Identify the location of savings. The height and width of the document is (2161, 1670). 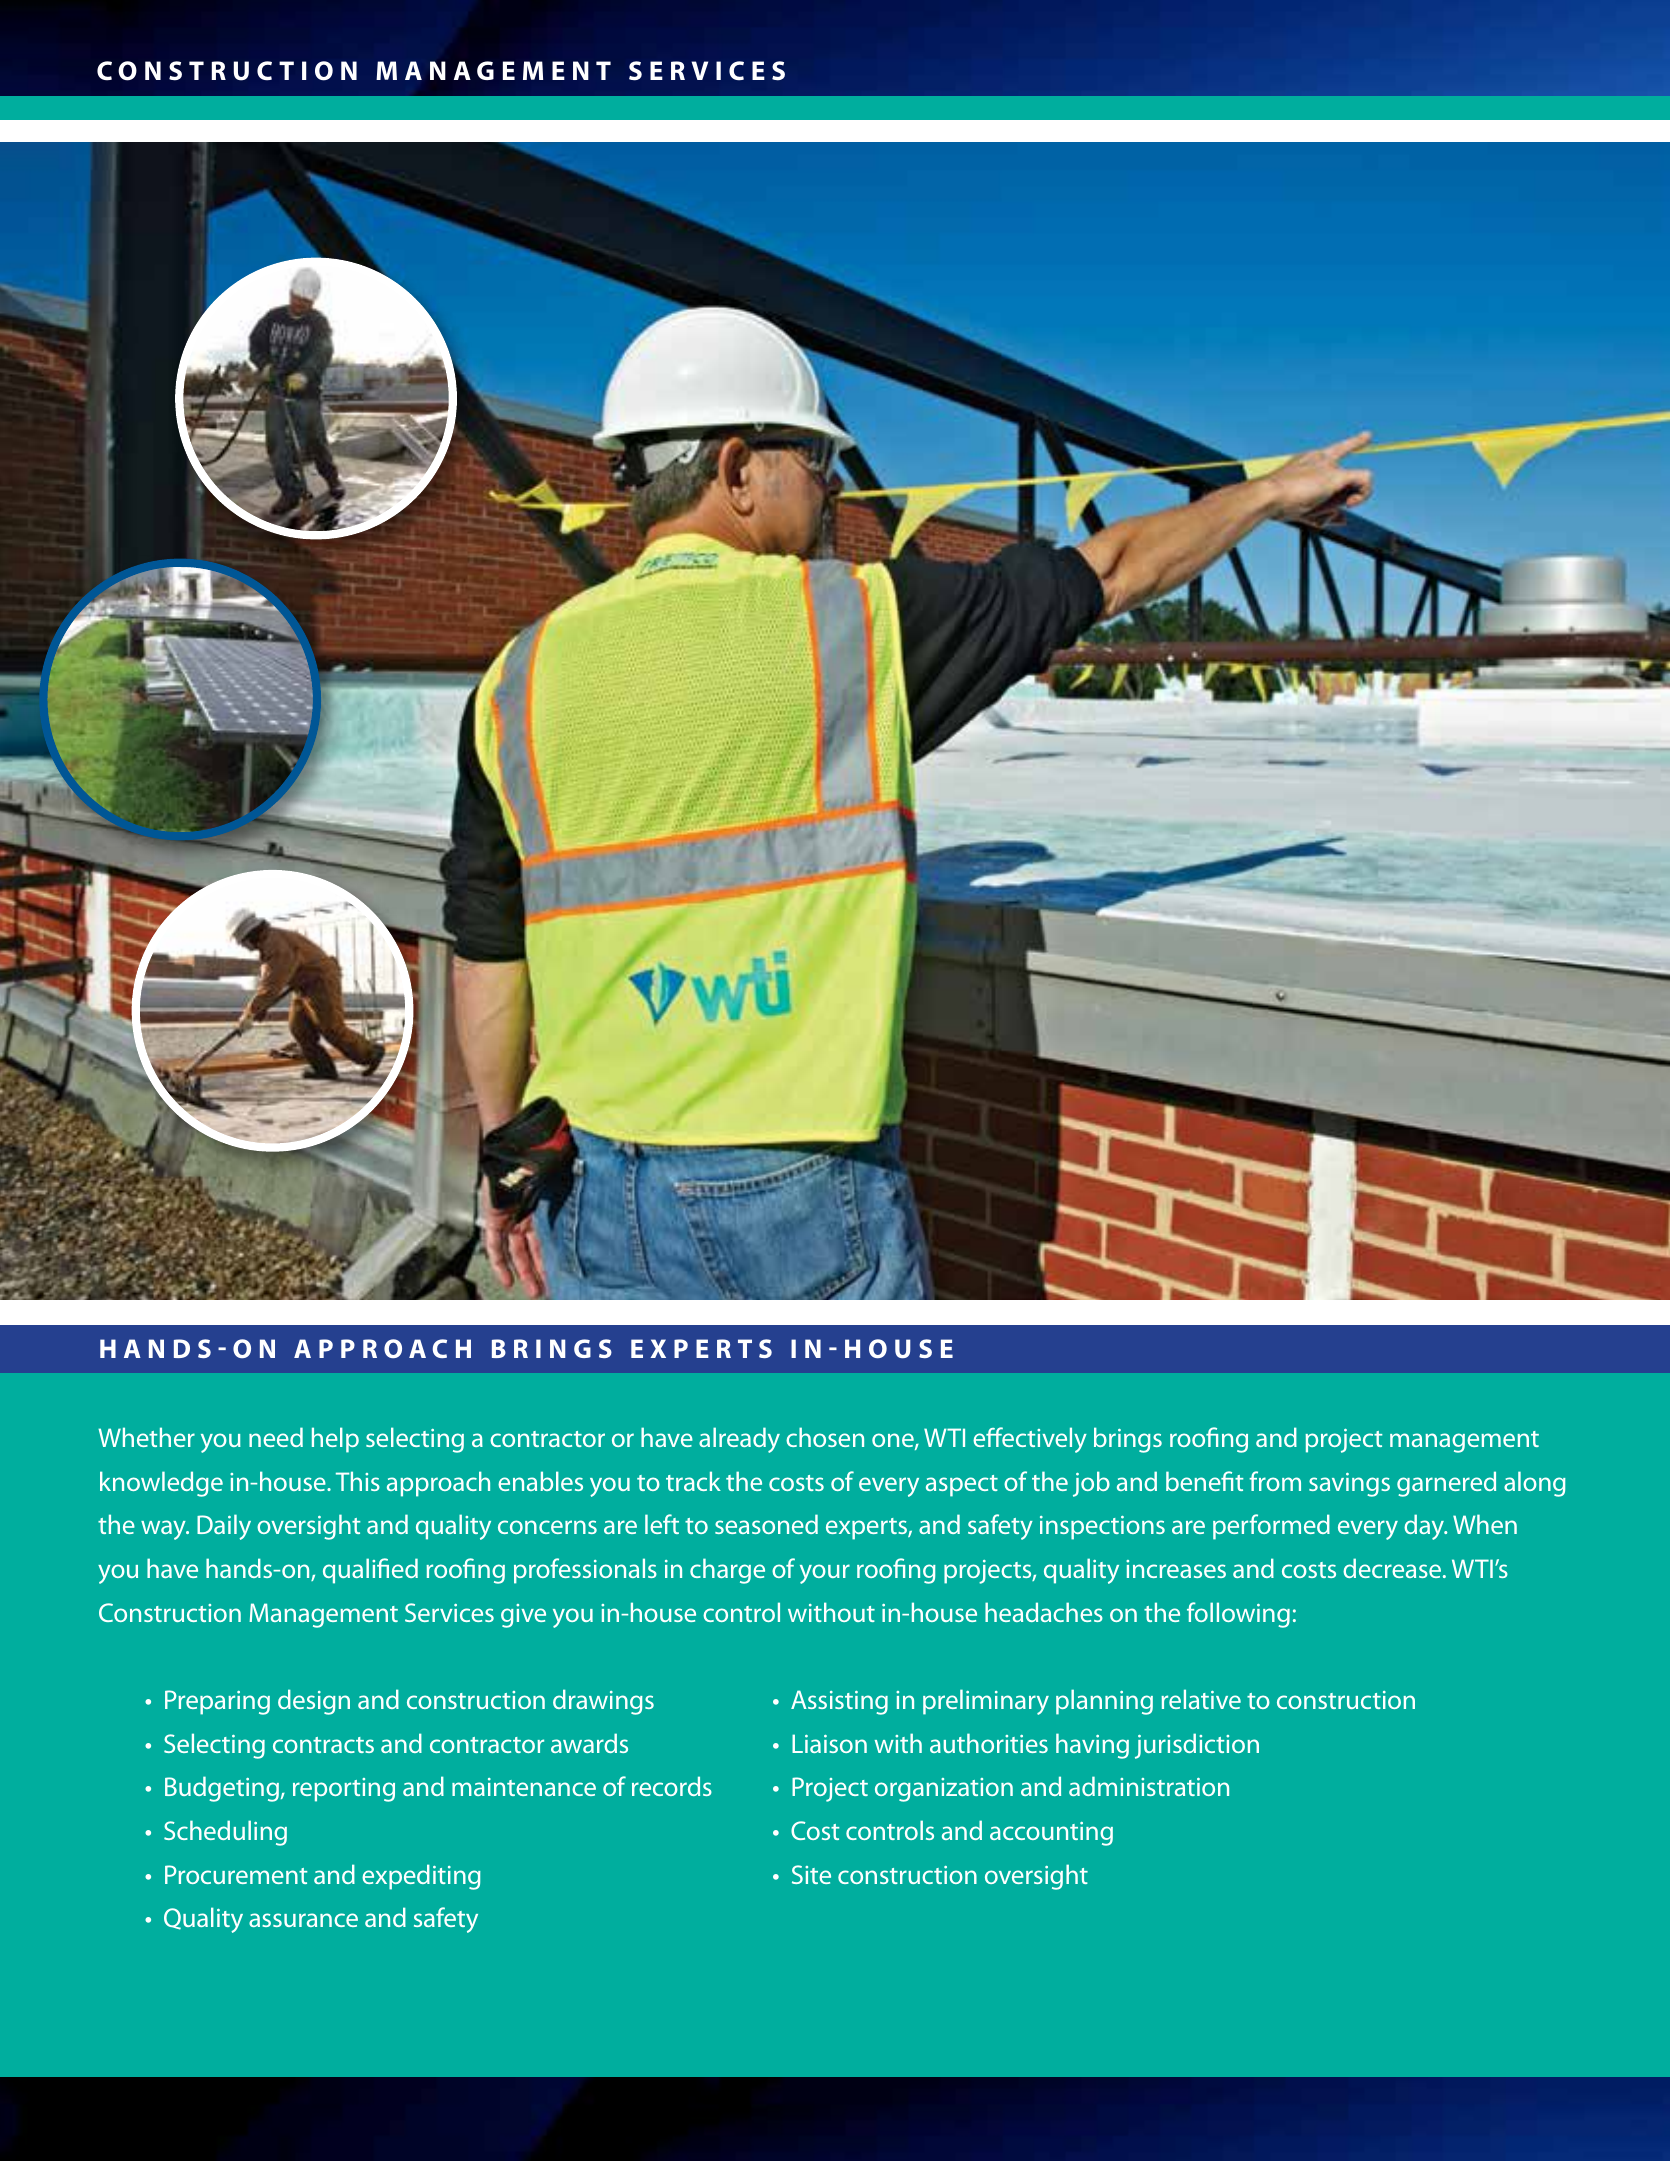
(1349, 1485).
